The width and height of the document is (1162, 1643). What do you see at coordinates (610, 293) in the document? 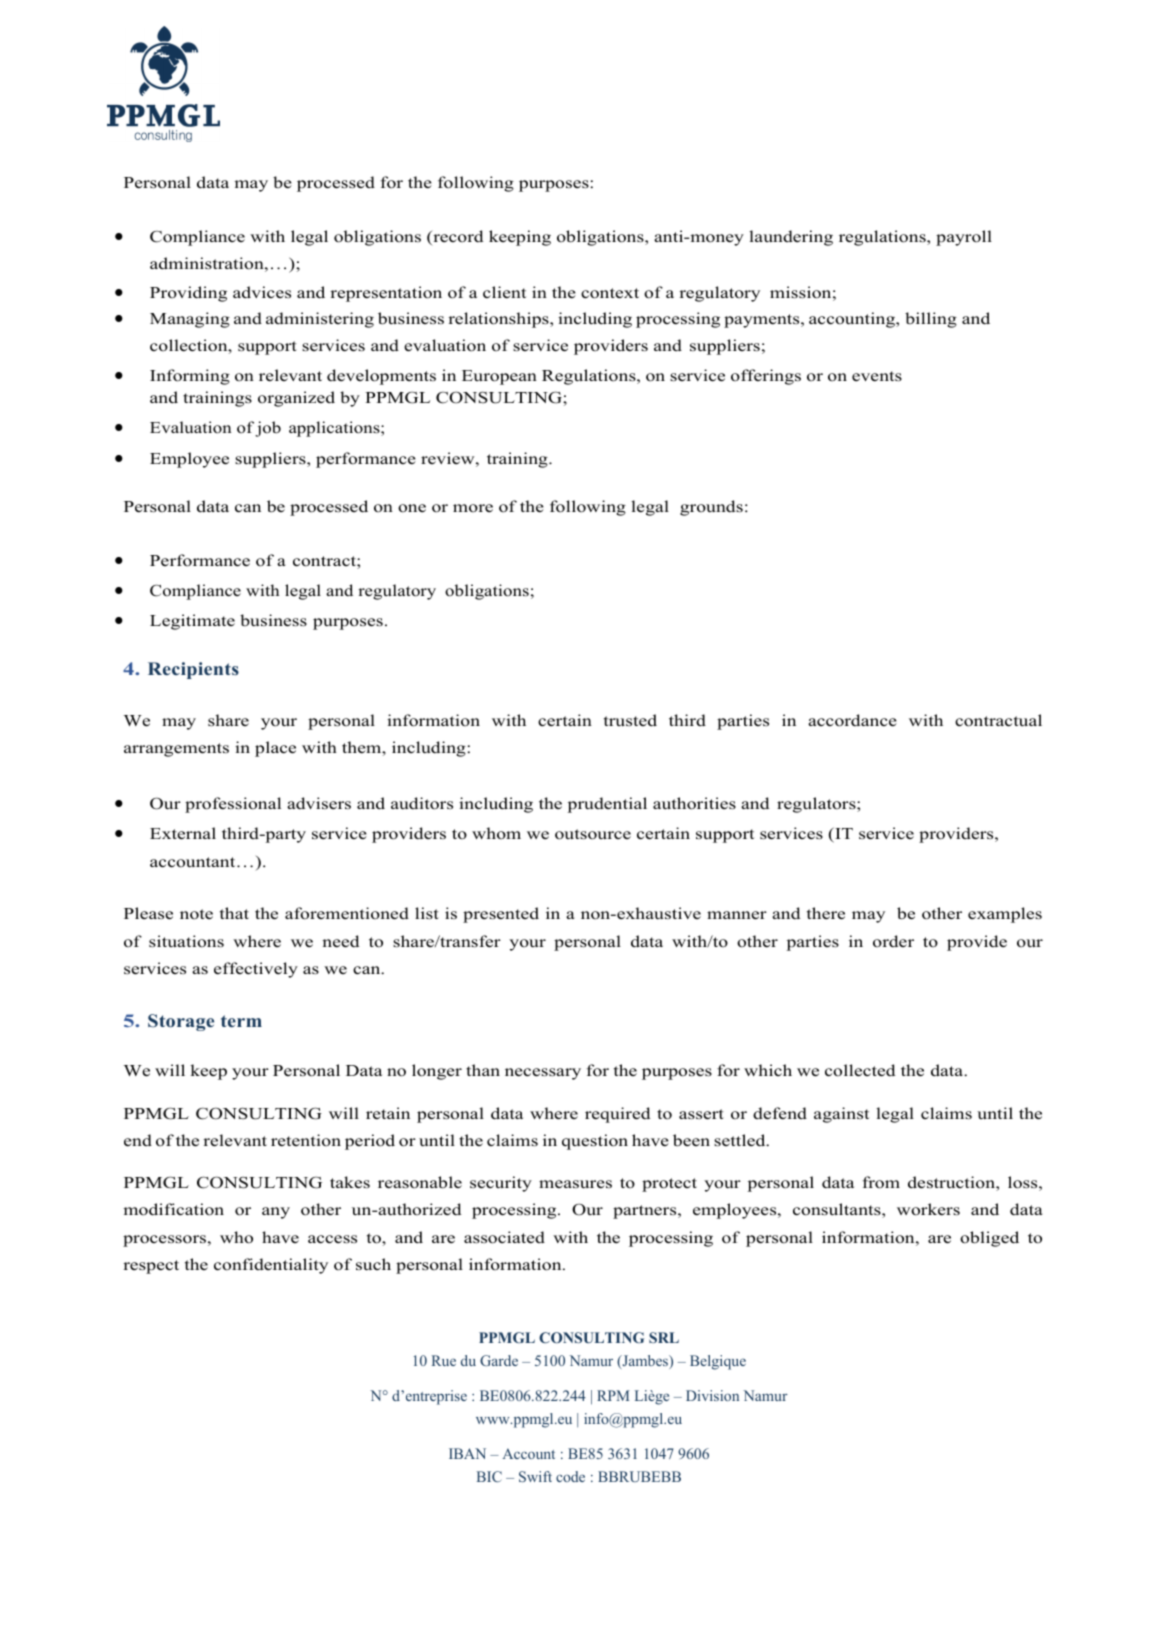
I see `context` at bounding box center [610, 293].
